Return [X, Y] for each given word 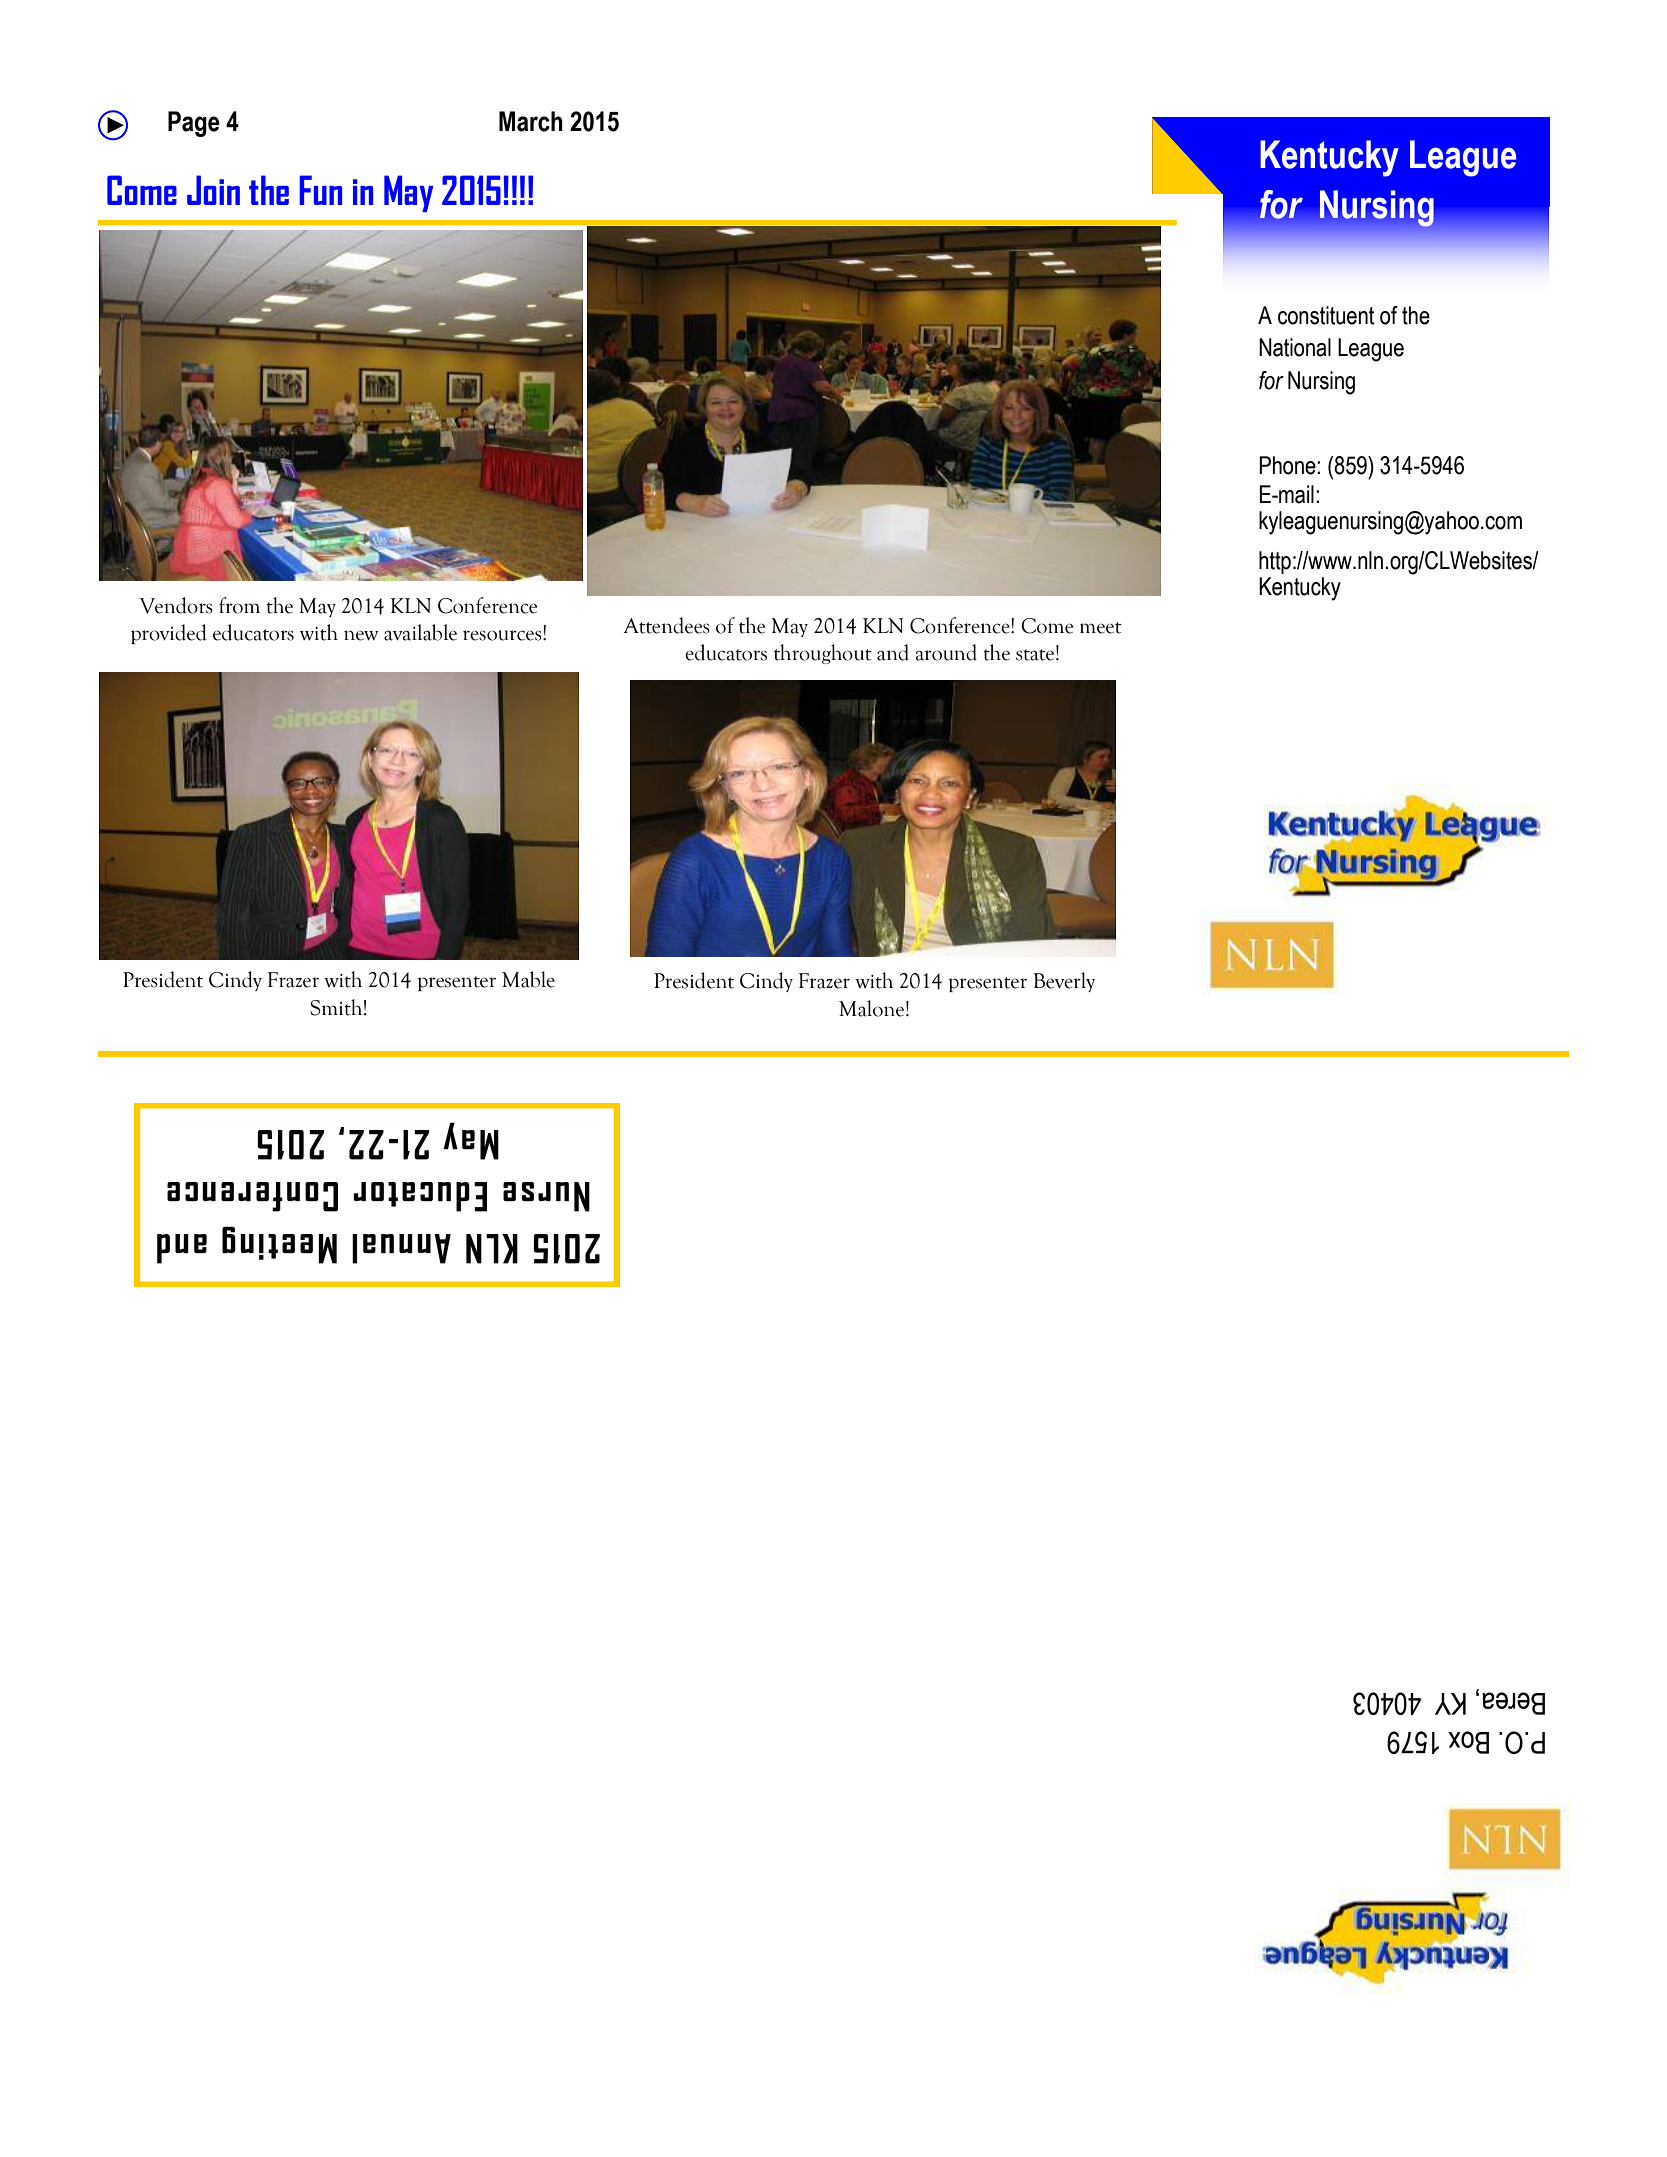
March [531, 121]
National [1295, 347]
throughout [823, 654]
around [946, 652]
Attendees [667, 625]
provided [169, 634]
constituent [1326, 315]
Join [213, 190]
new [361, 635]
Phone [1288, 465]
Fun [320, 190]
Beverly [1064, 982]
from [239, 605]
